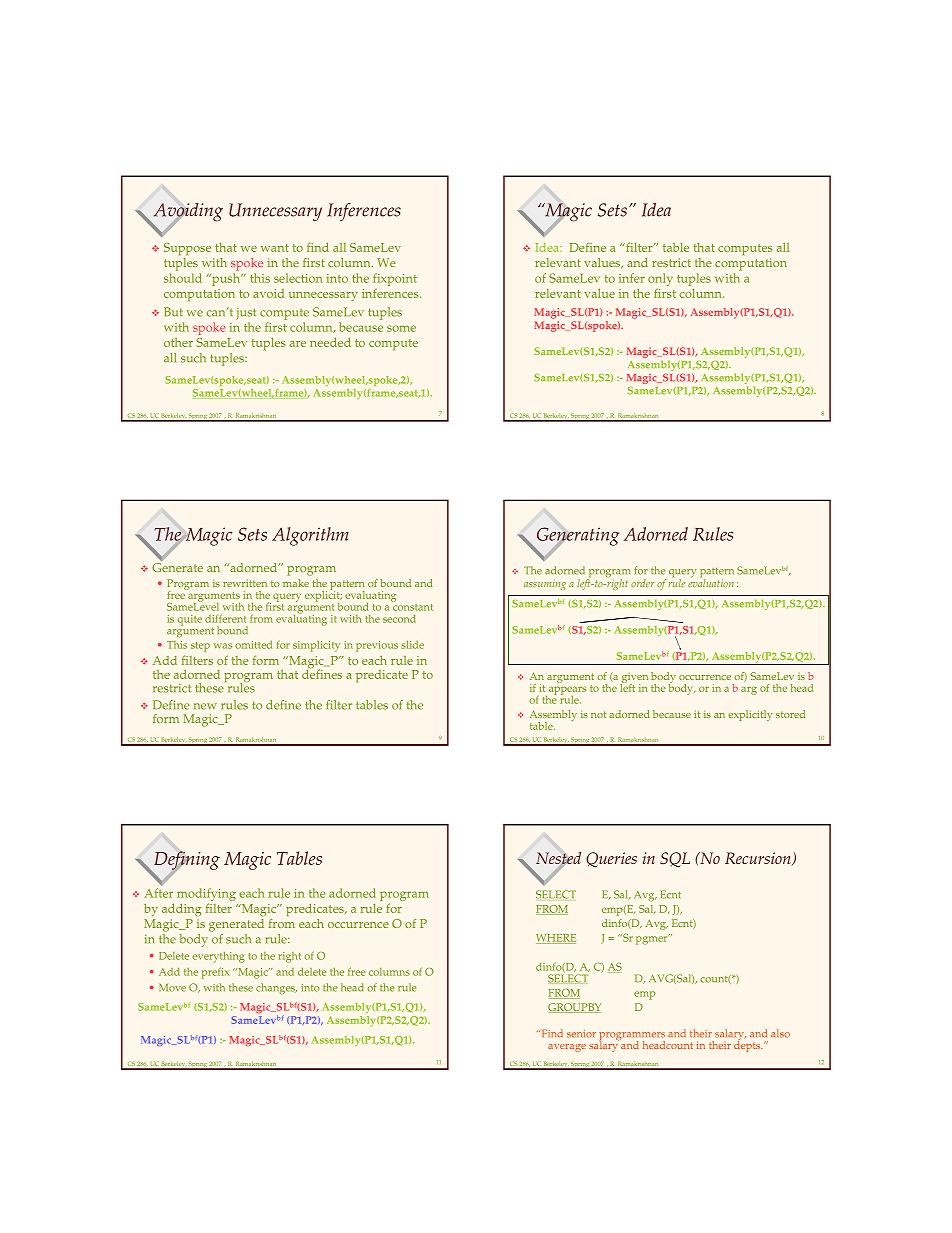 Image resolution: width=952 pixels, height=1233 pixels. What do you see at coordinates (223, 646) in the screenshot?
I see `was` at bounding box center [223, 646].
